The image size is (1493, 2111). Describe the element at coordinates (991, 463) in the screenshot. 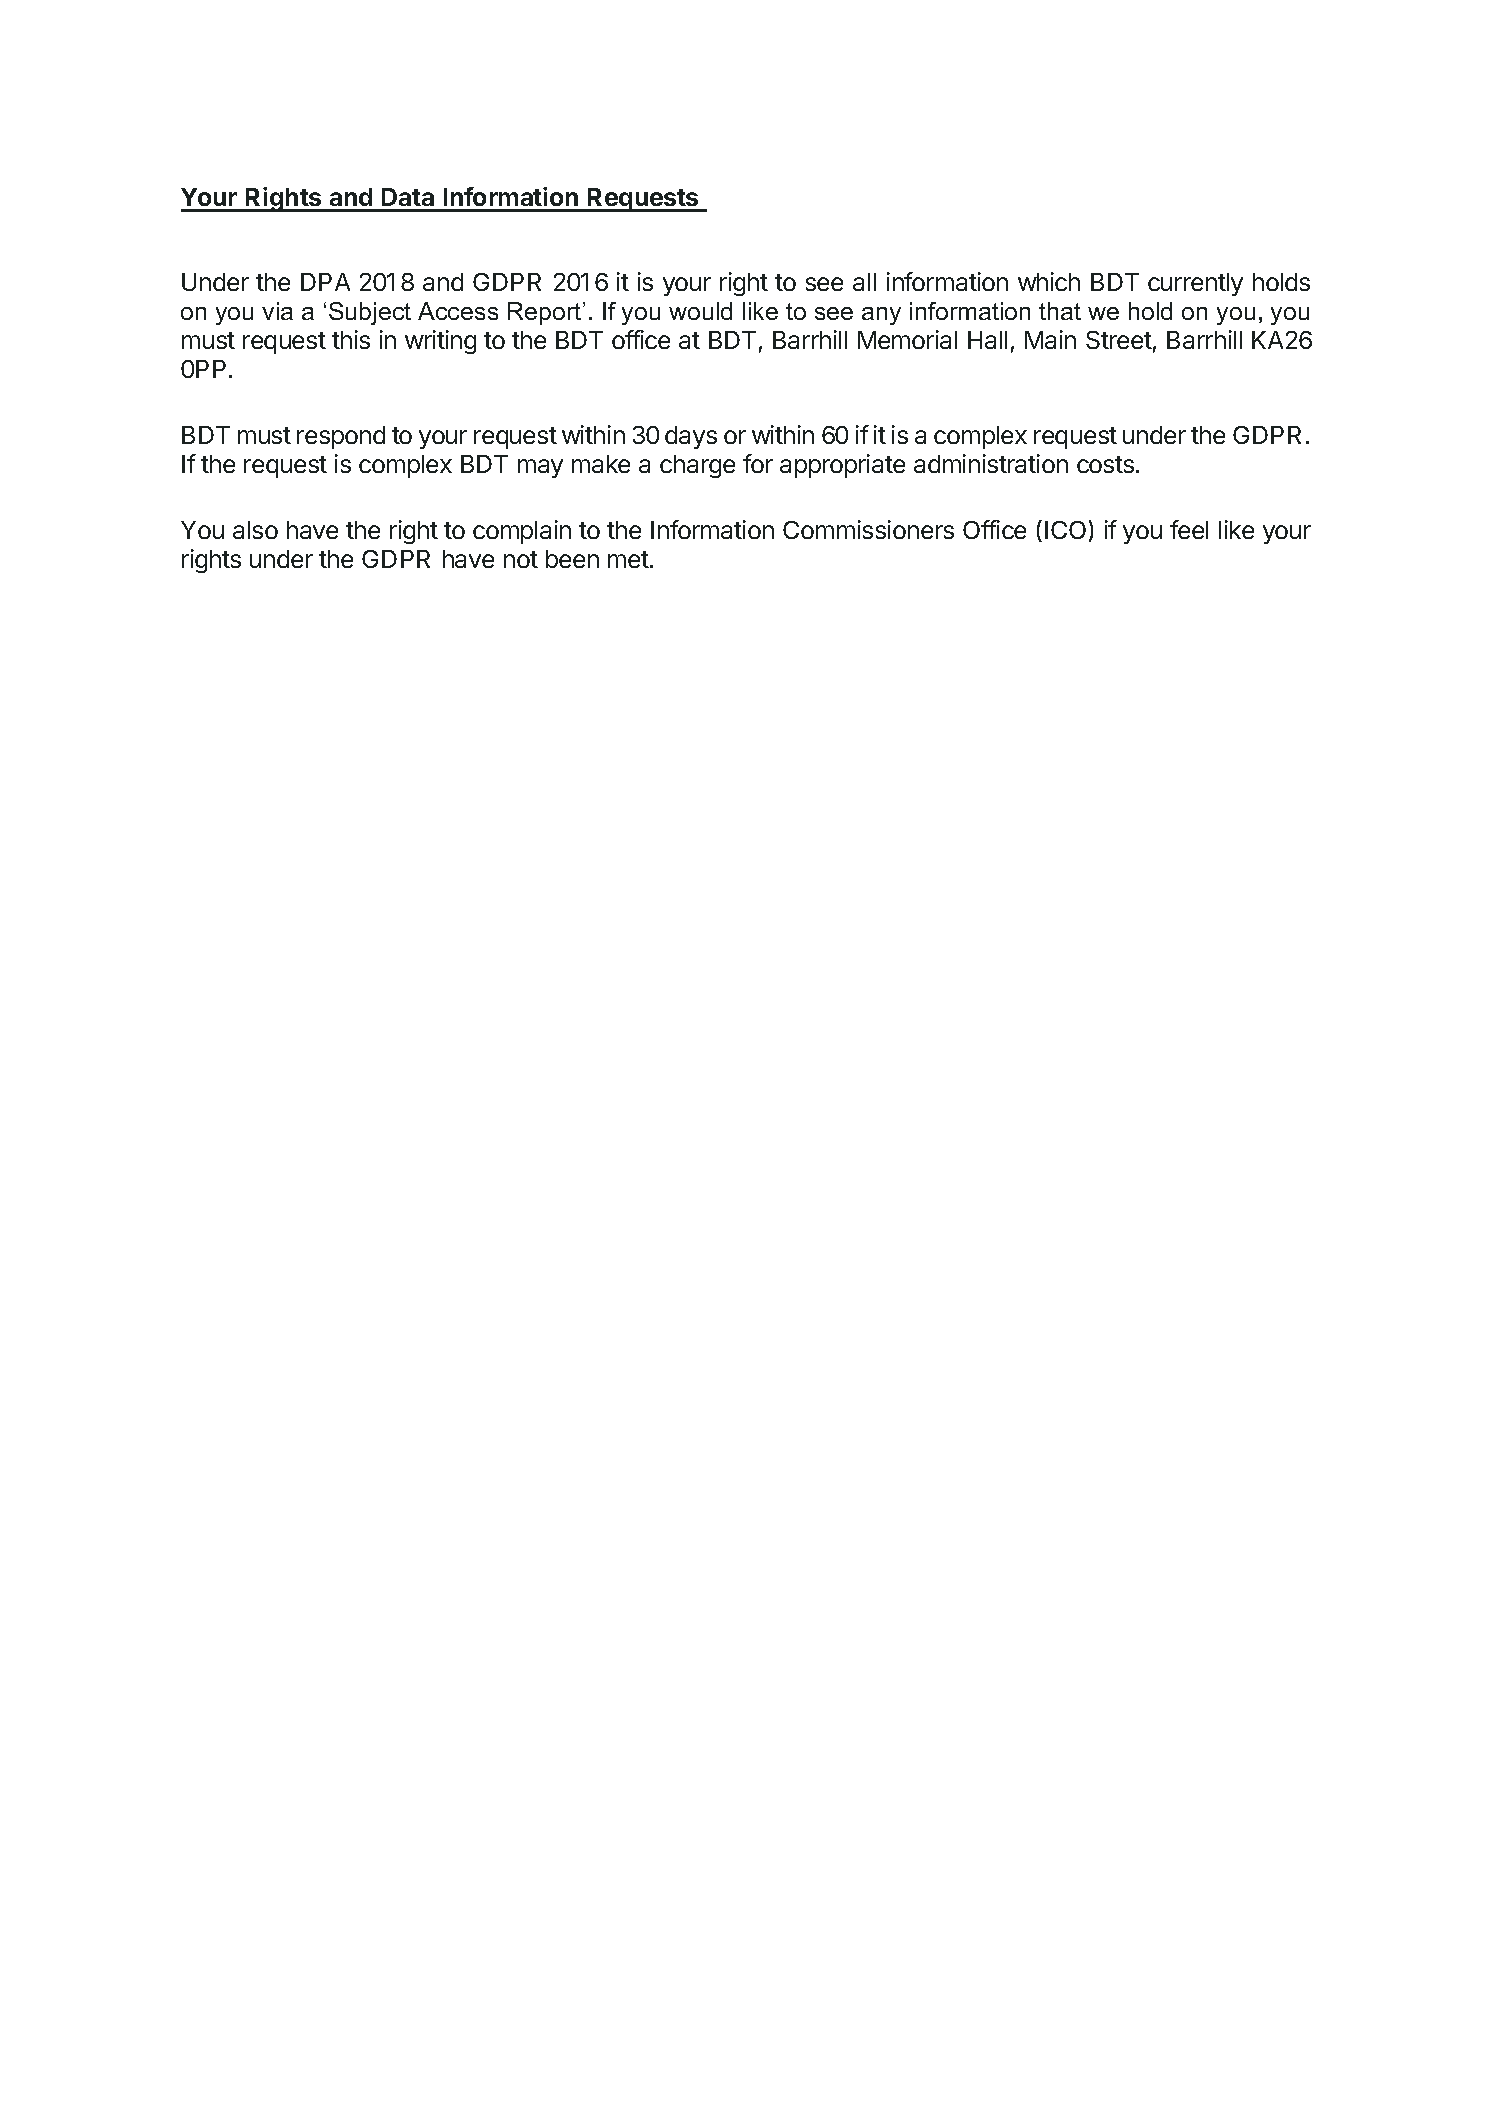

I see `administration` at that location.
